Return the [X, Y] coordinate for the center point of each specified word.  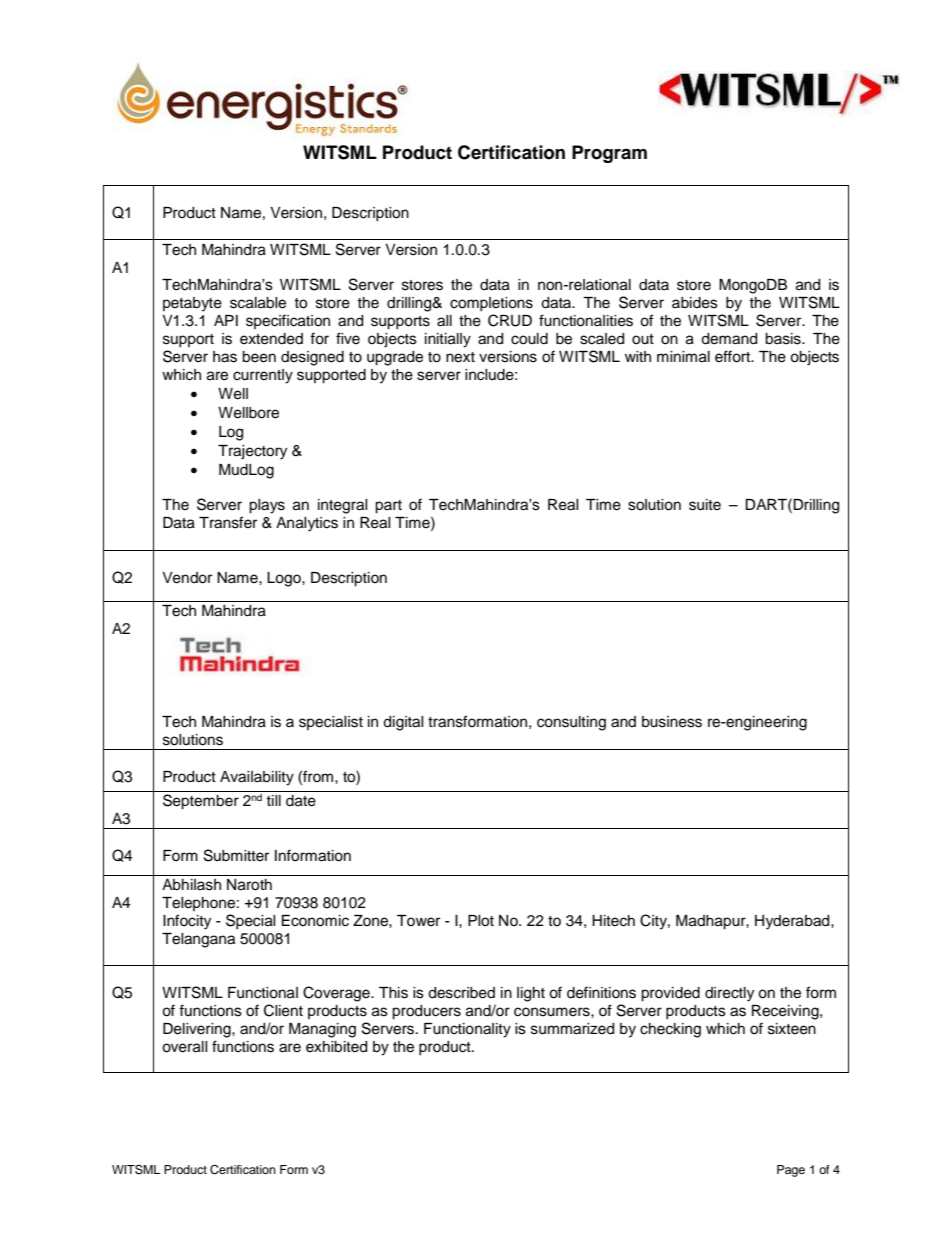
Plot [481, 921]
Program [609, 154]
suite [705, 505]
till [273, 800]
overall [184, 1047]
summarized [572, 1029]
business [672, 722]
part [388, 507]
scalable [258, 303]
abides [695, 303]
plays [267, 506]
